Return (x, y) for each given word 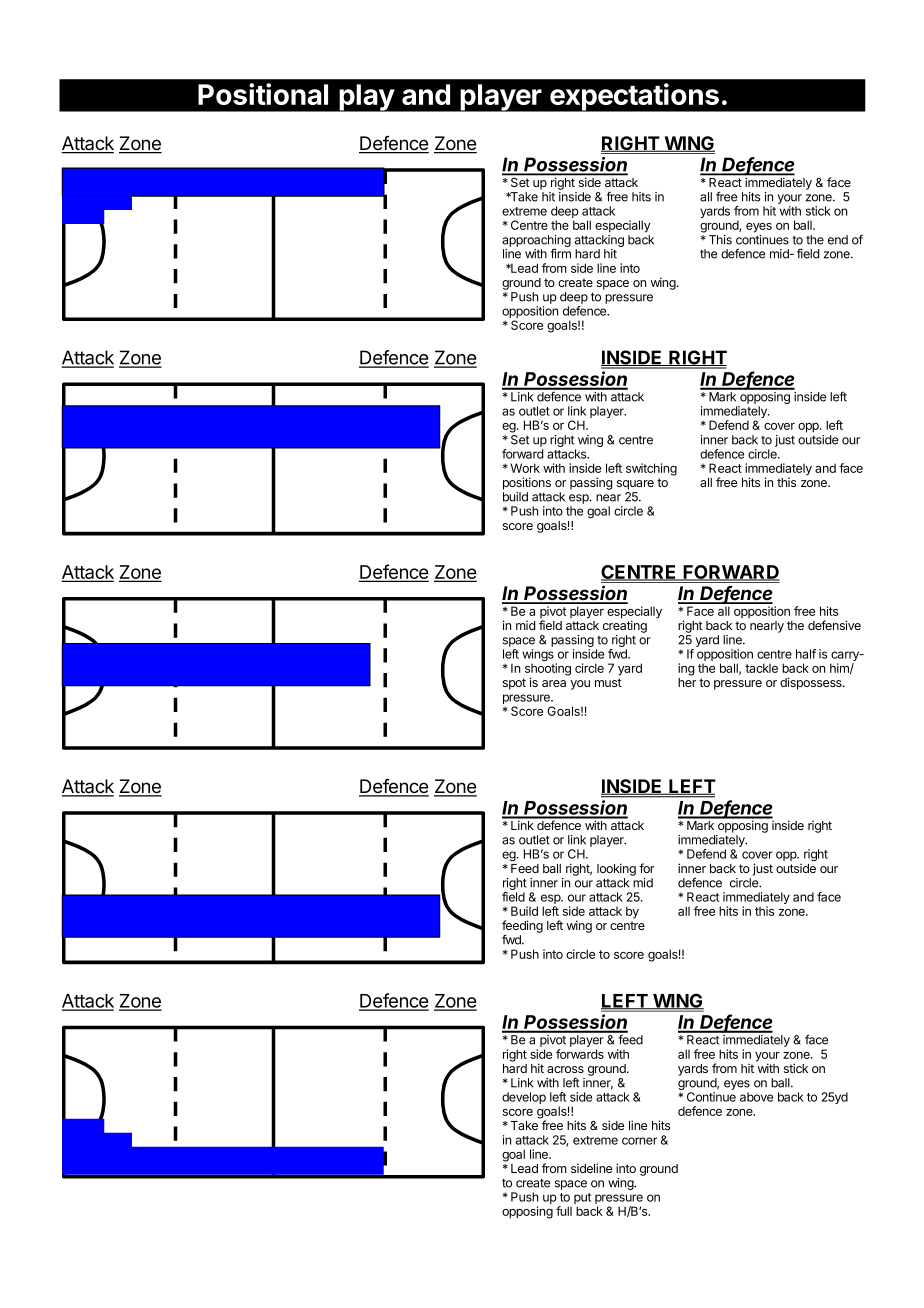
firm (560, 253)
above (756, 1097)
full (564, 1211)
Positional (263, 94)
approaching (536, 242)
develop (524, 1098)
